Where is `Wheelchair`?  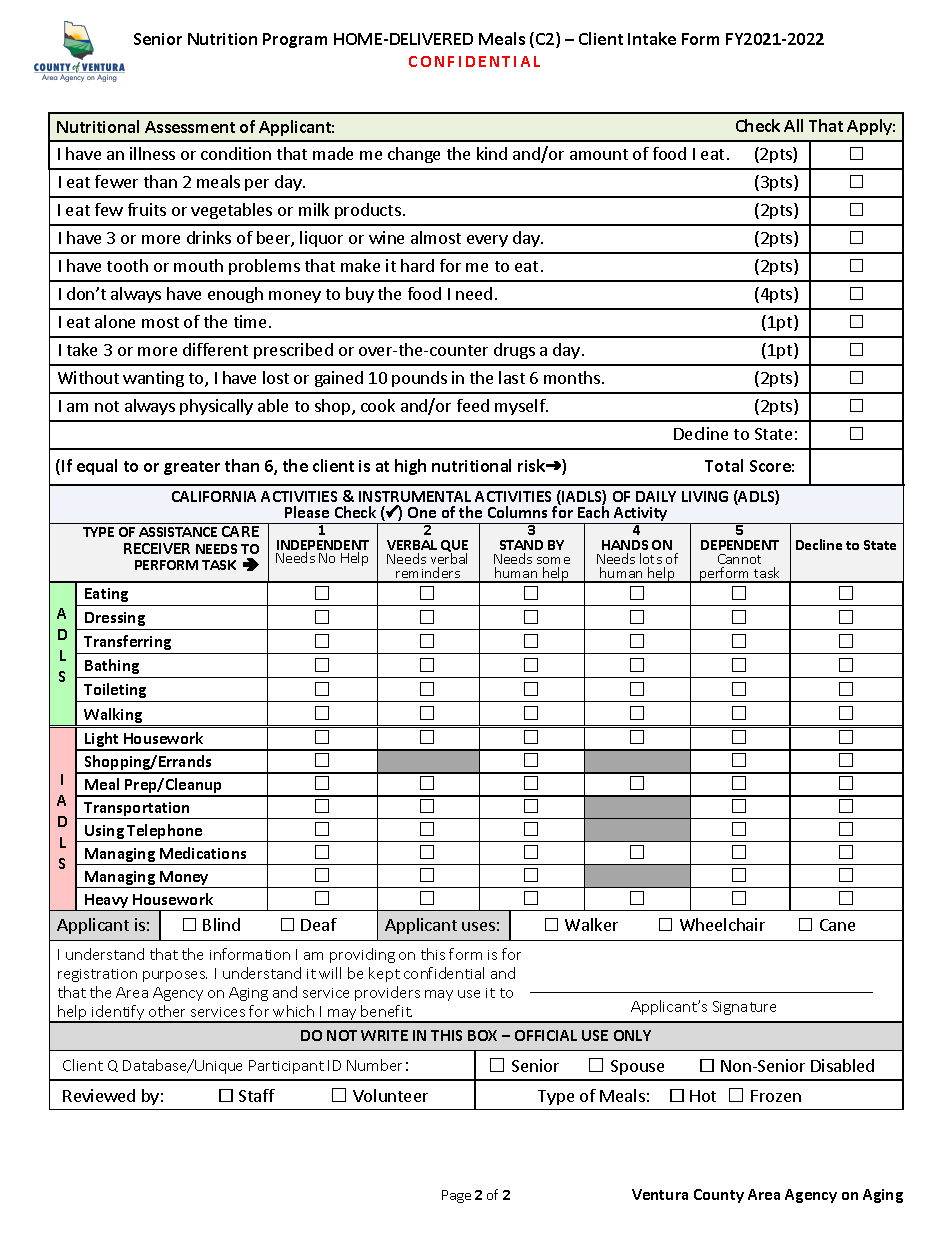
Wheelchair is located at coordinates (722, 924).
